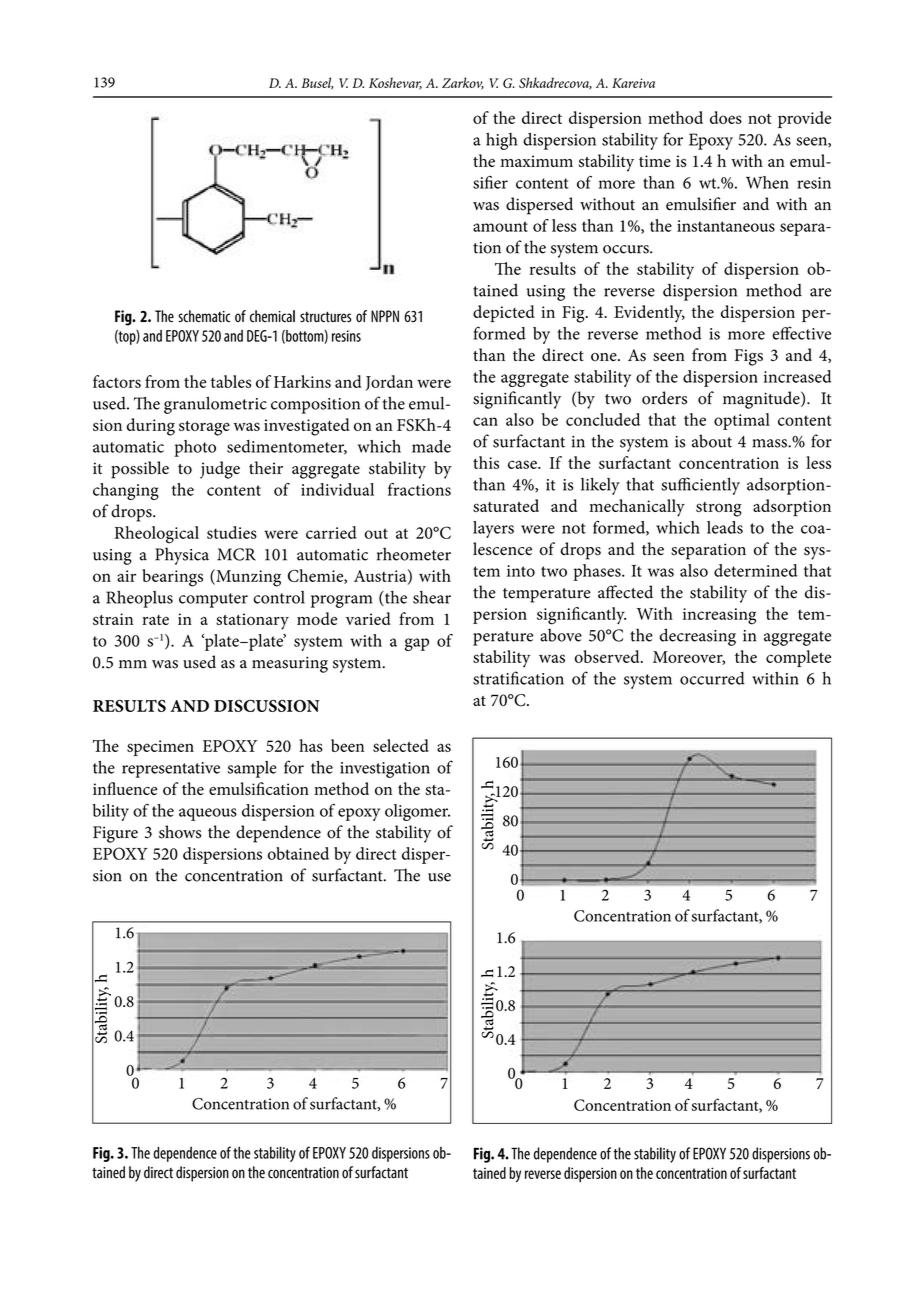 This document has height=1294, width=924. Describe the element at coordinates (726, 117) in the document. I see `does` at that location.
